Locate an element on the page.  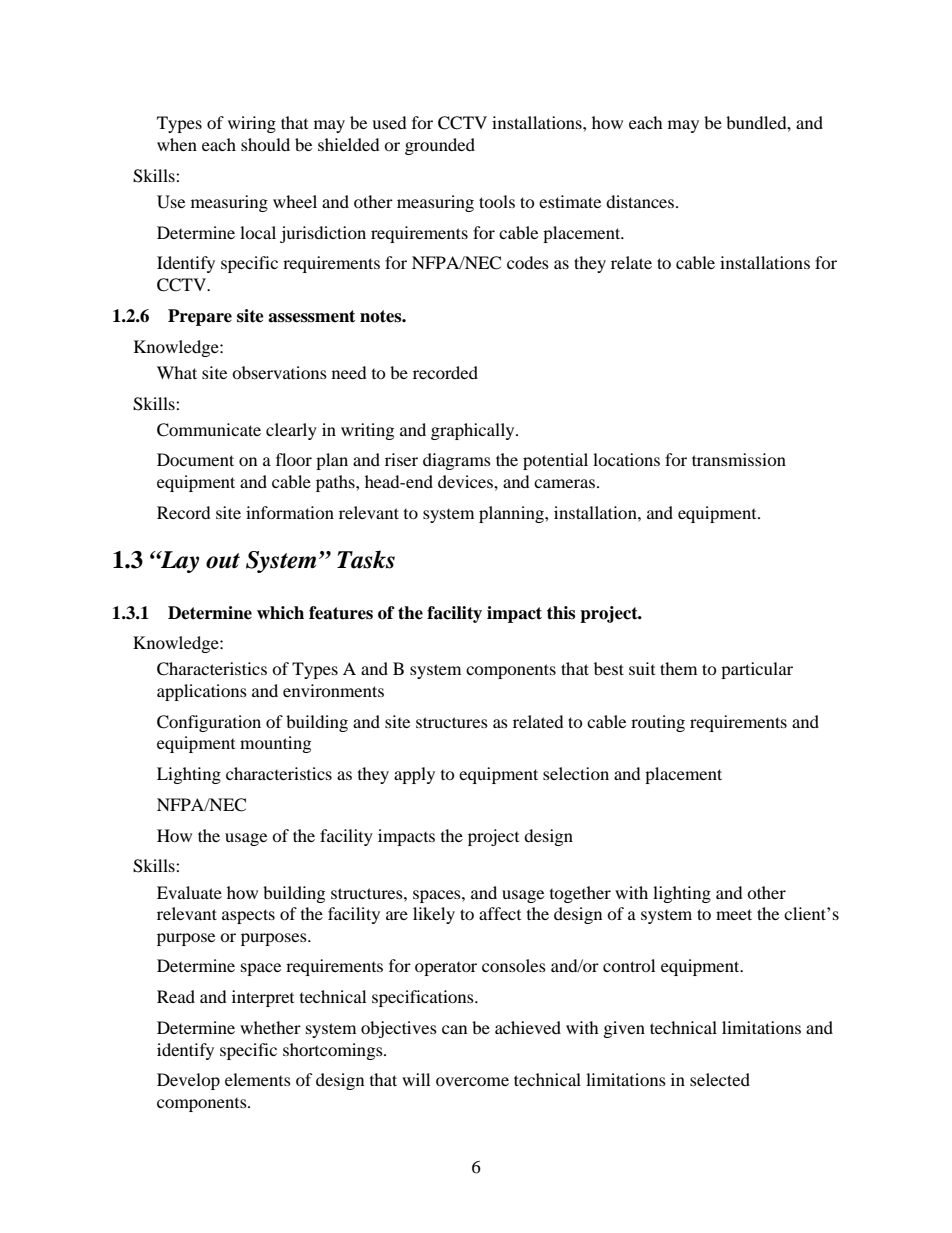
elements is located at coordinates (258, 1079).
